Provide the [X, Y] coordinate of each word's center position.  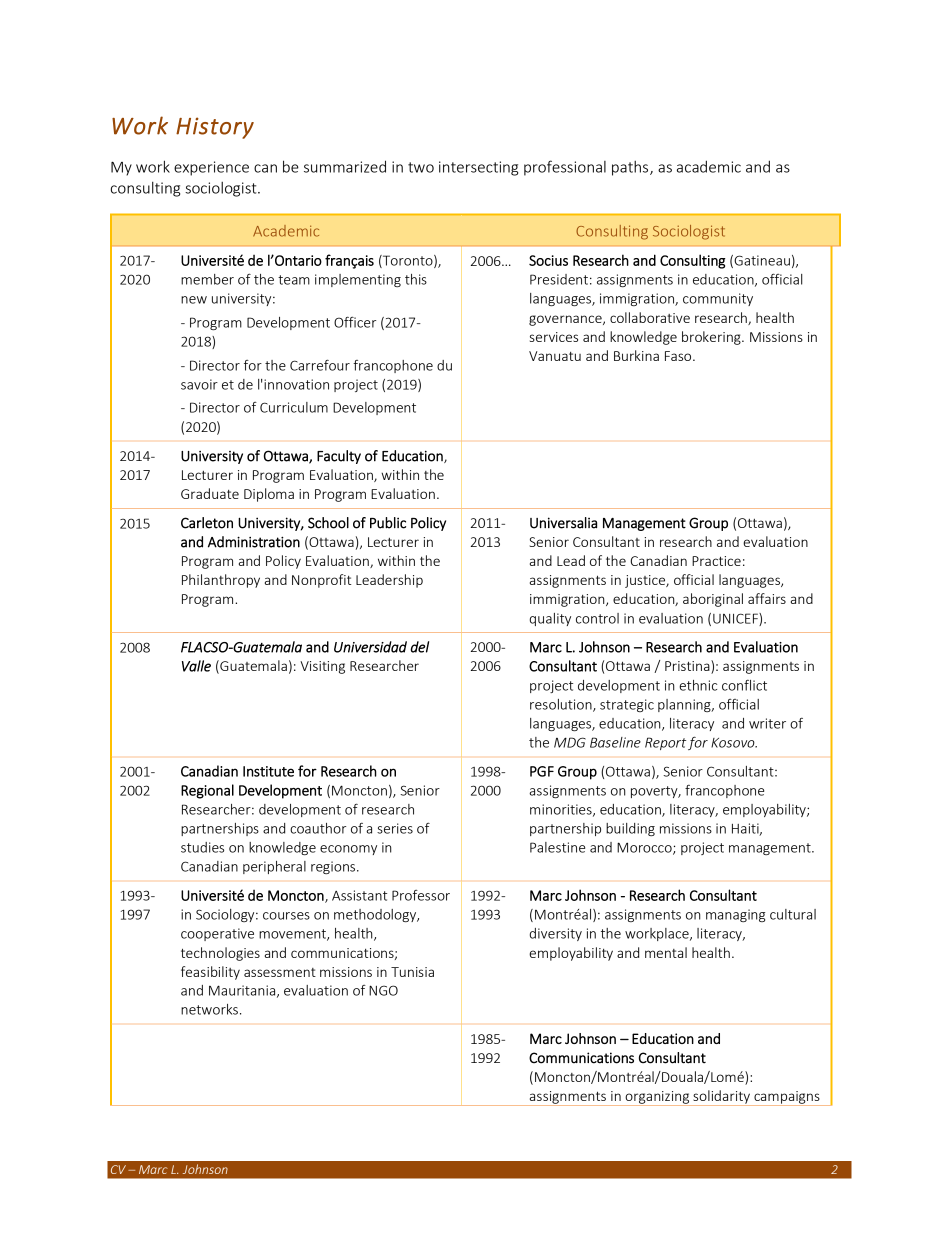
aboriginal [713, 600]
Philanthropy [221, 581]
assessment [280, 972]
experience [211, 168]
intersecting [478, 168]
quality [550, 619]
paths [631, 168]
